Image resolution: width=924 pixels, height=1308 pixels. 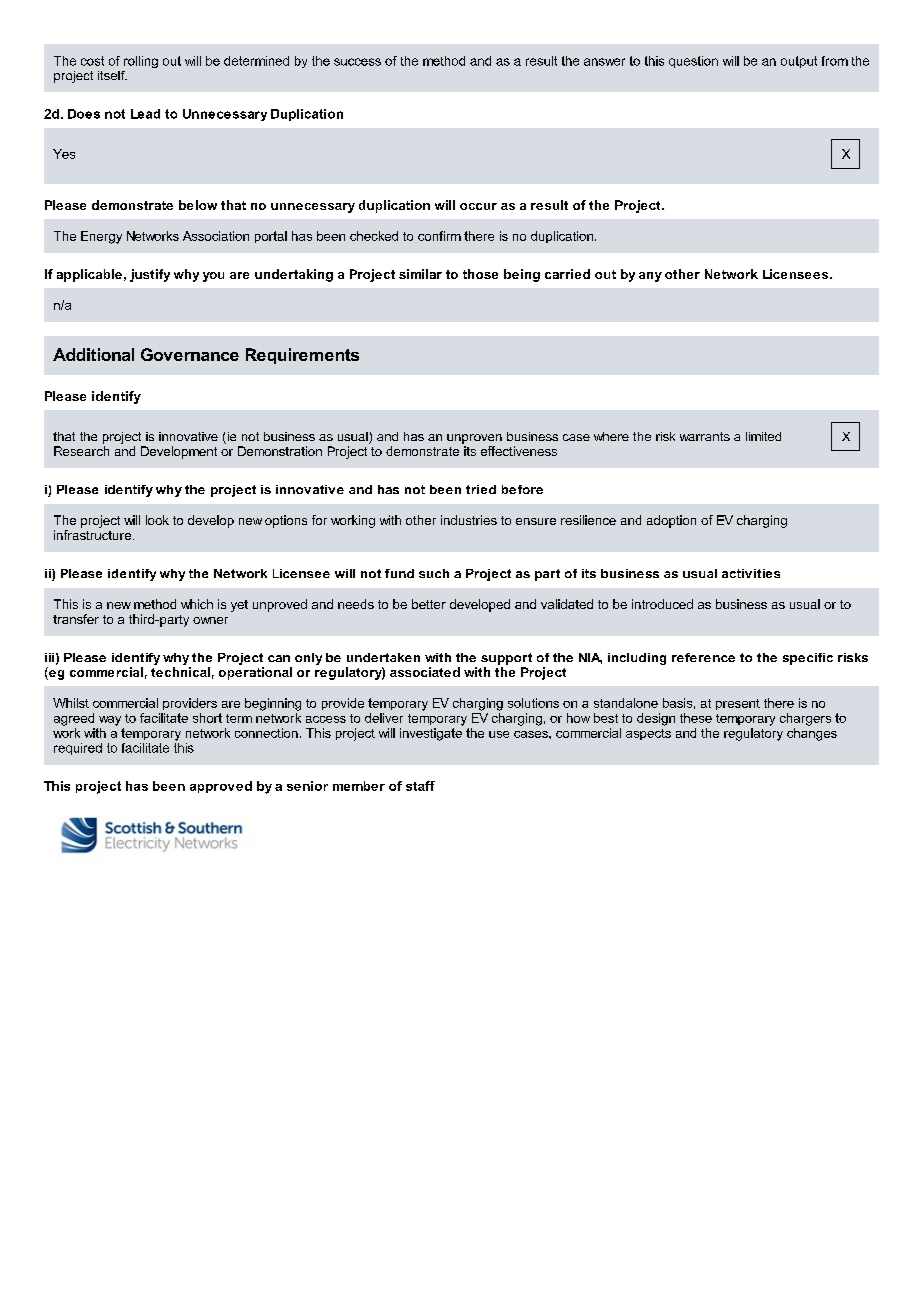 I want to click on success, so click(x=357, y=62).
